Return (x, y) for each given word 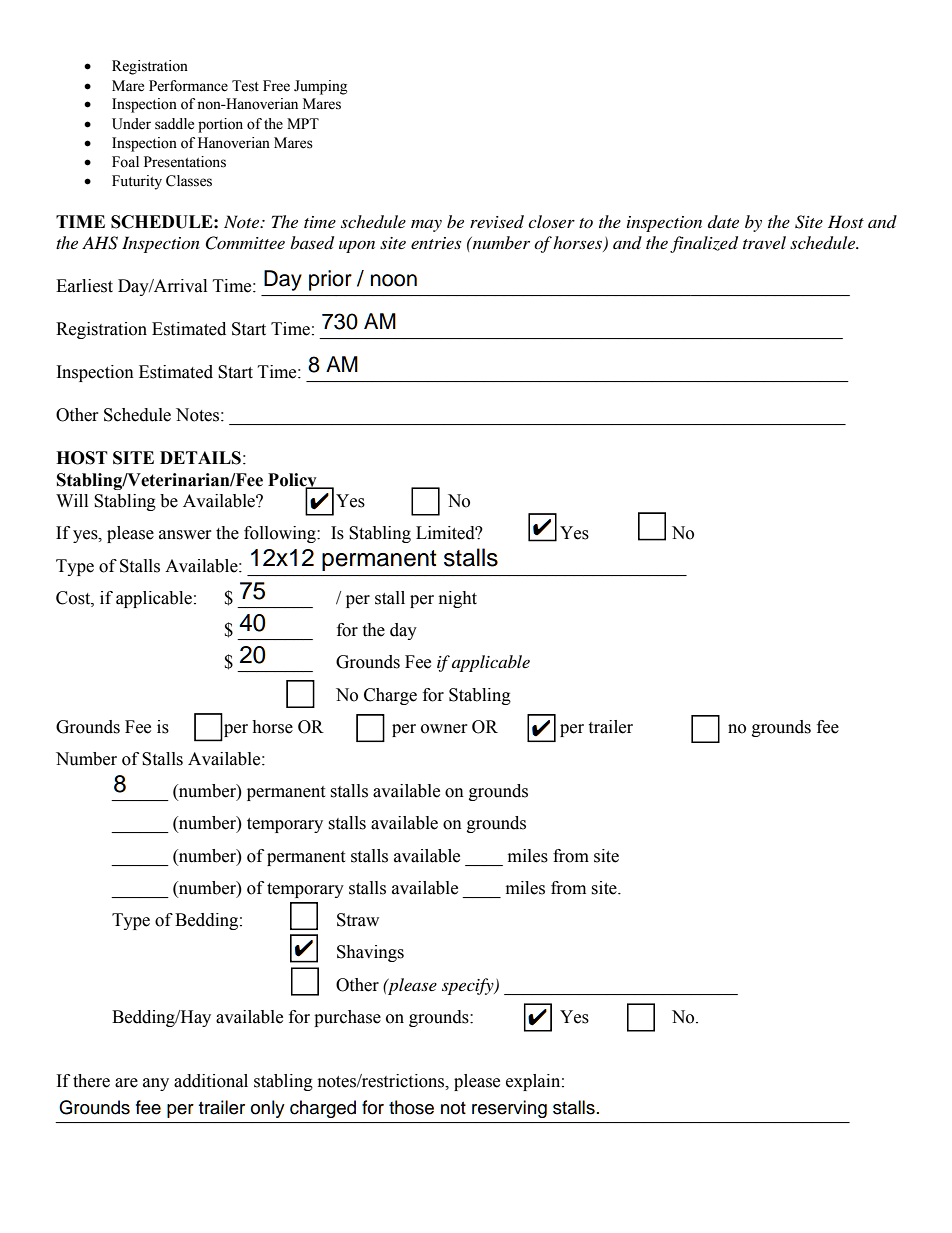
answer (185, 535)
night (458, 599)
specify (469, 986)
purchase (347, 1018)
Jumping (320, 87)
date (723, 221)
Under (131, 124)
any (156, 1084)
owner (444, 729)
